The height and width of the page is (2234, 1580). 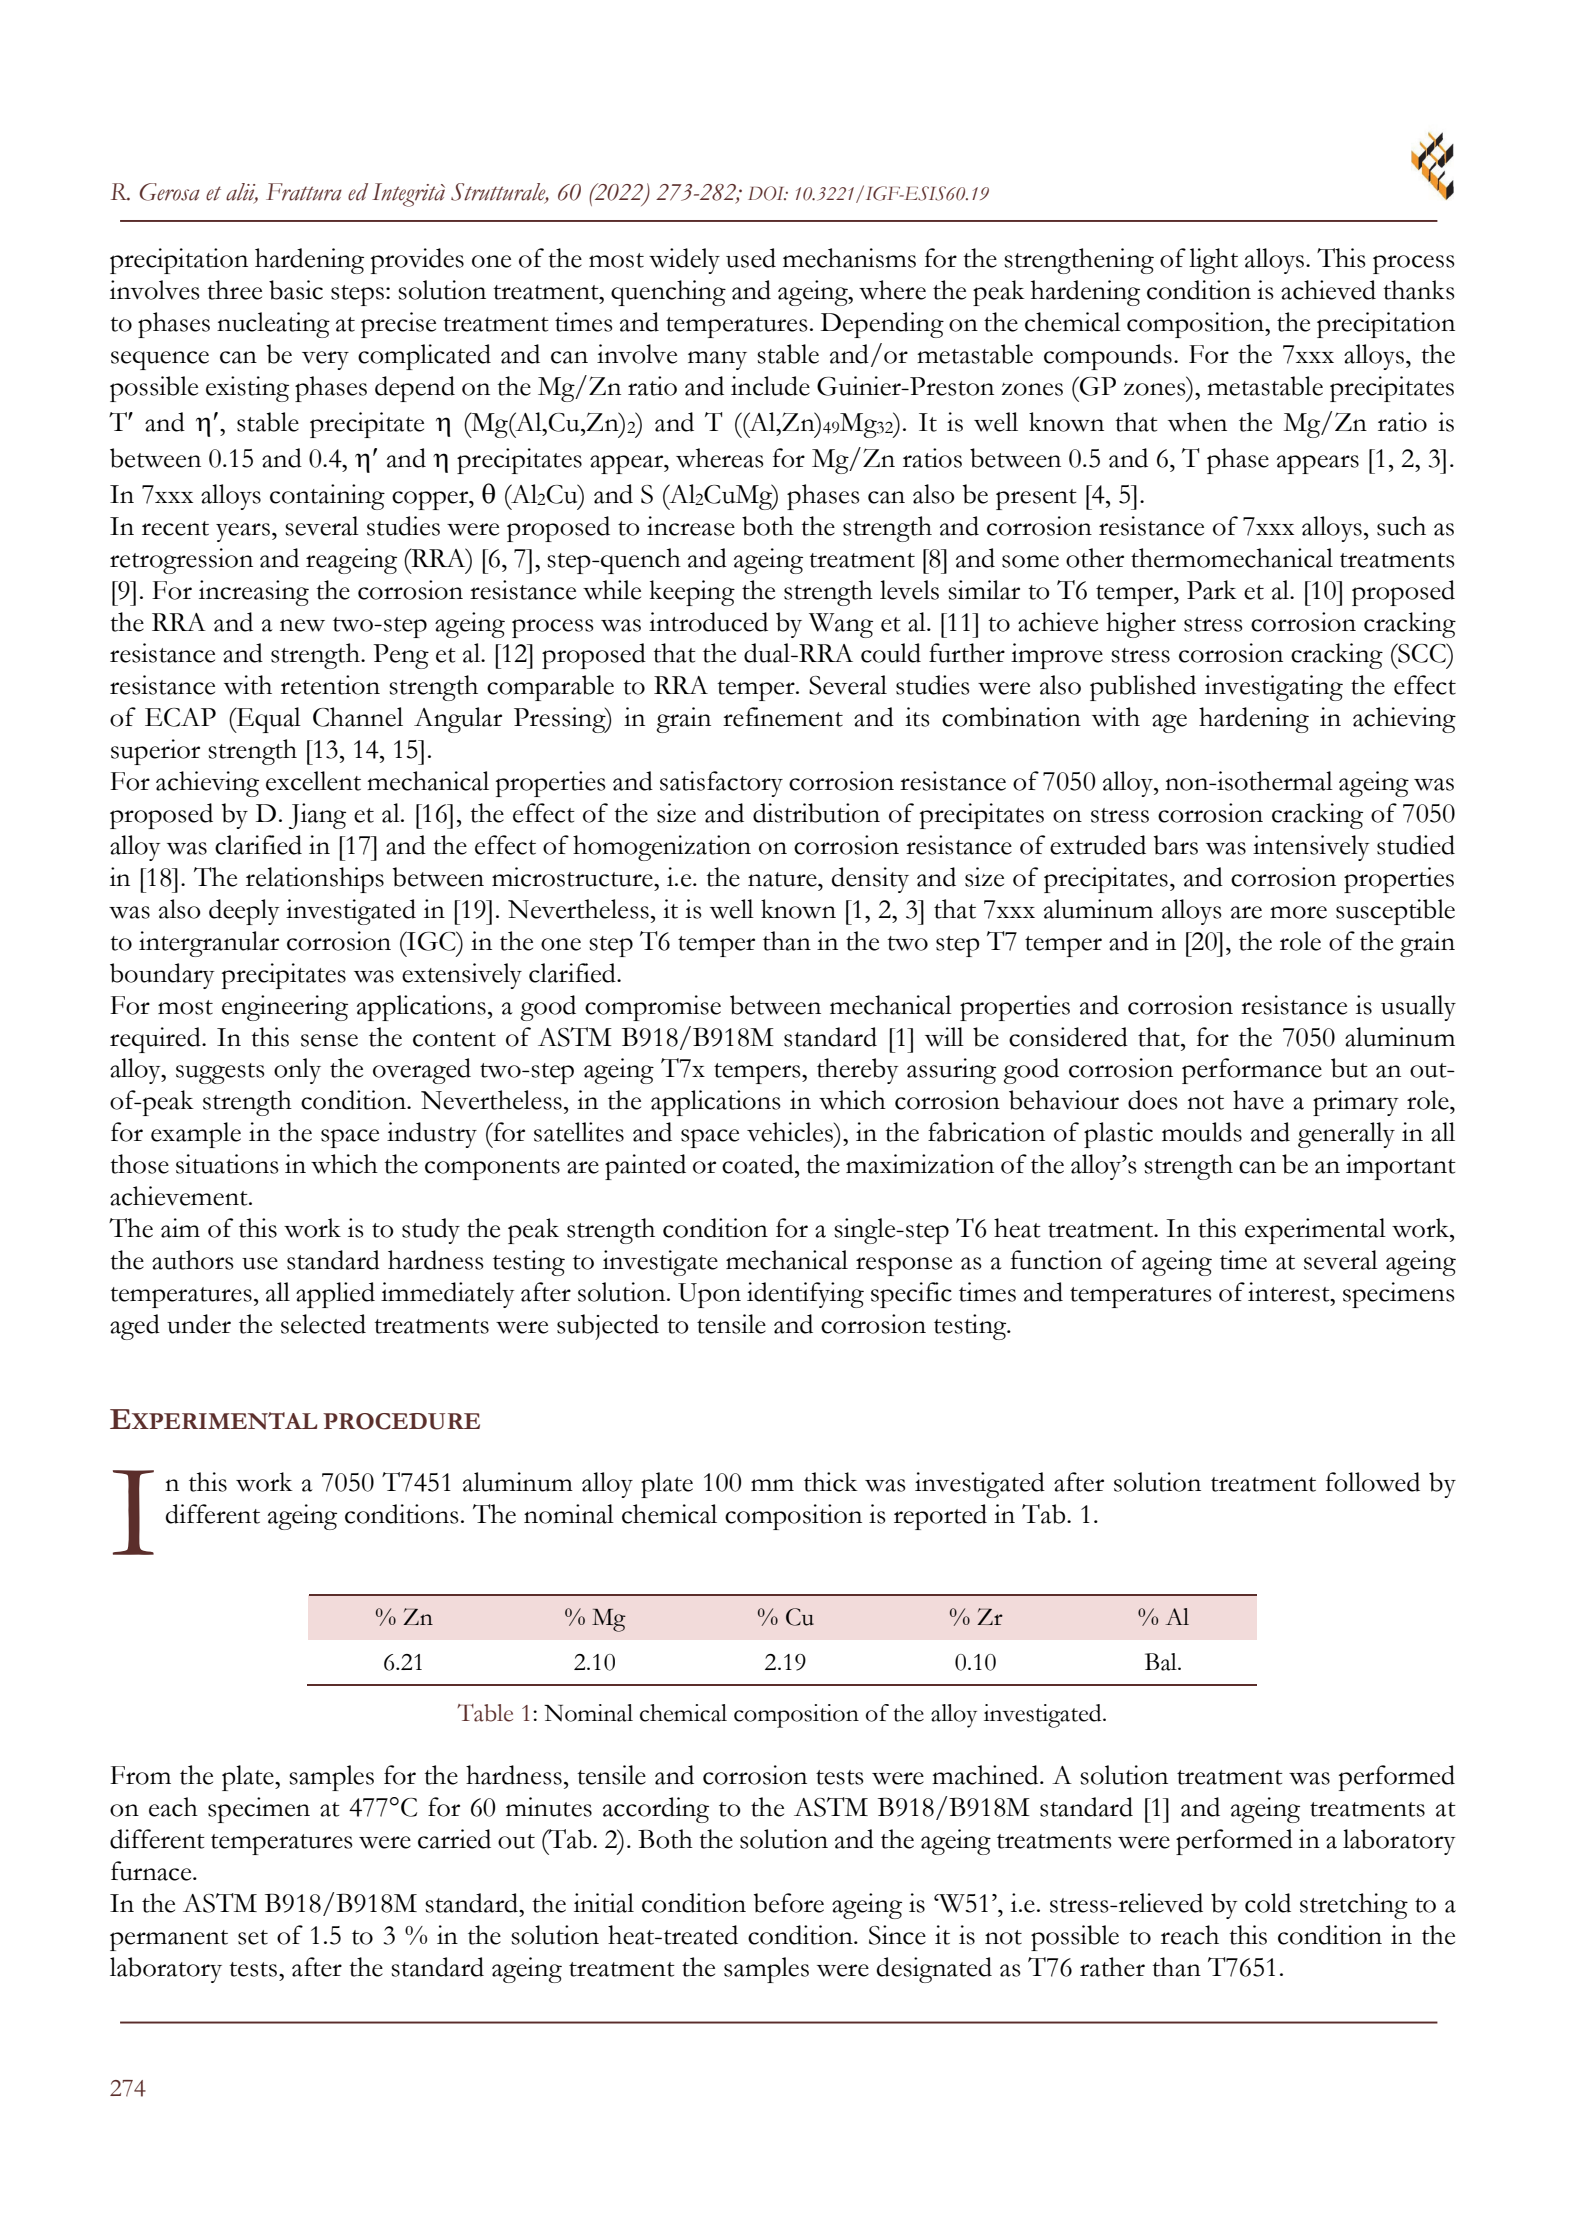 What do you see at coordinates (253, 1937) in the page?
I see `set` at bounding box center [253, 1937].
